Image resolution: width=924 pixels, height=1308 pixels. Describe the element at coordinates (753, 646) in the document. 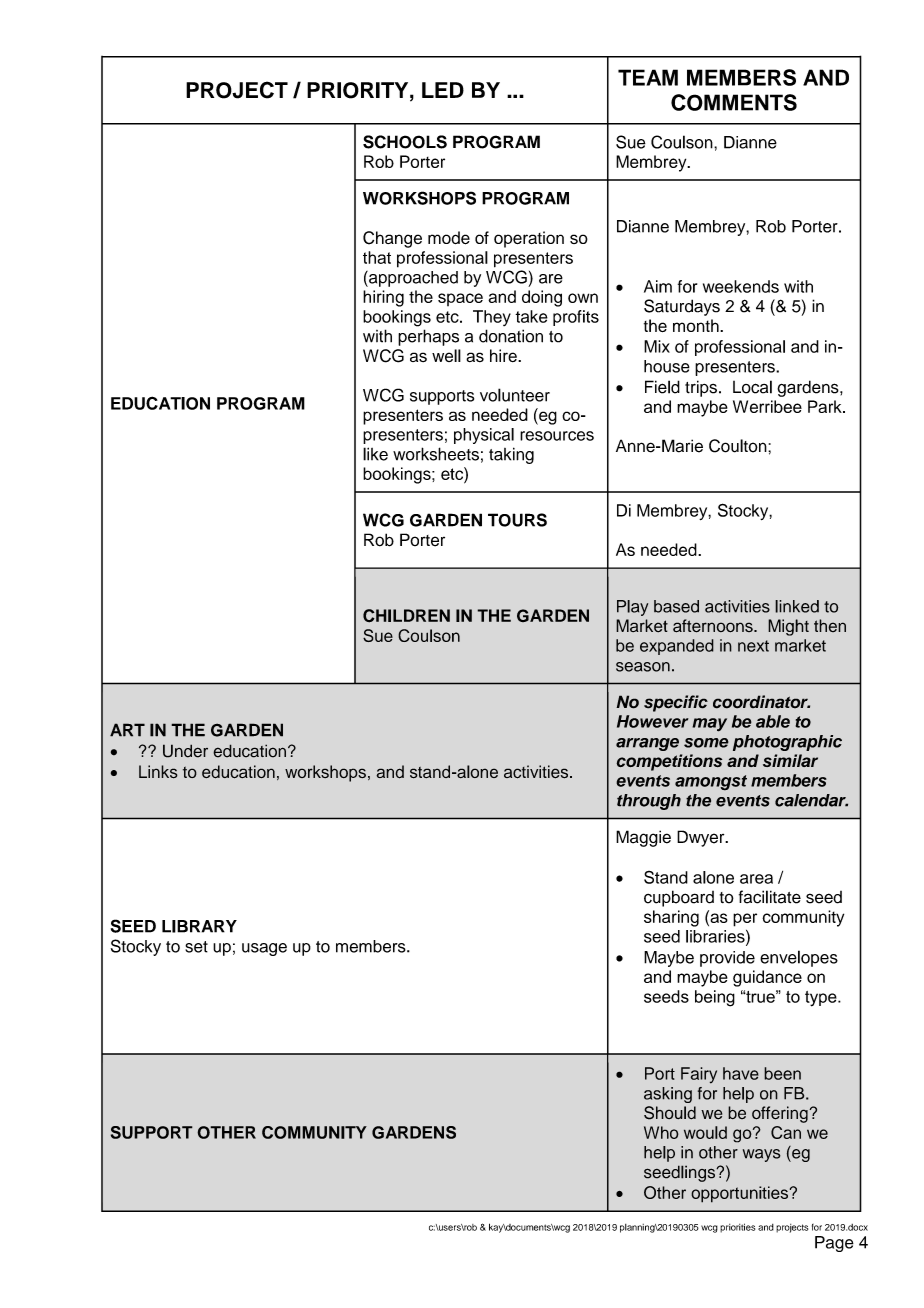

I see `next` at that location.
